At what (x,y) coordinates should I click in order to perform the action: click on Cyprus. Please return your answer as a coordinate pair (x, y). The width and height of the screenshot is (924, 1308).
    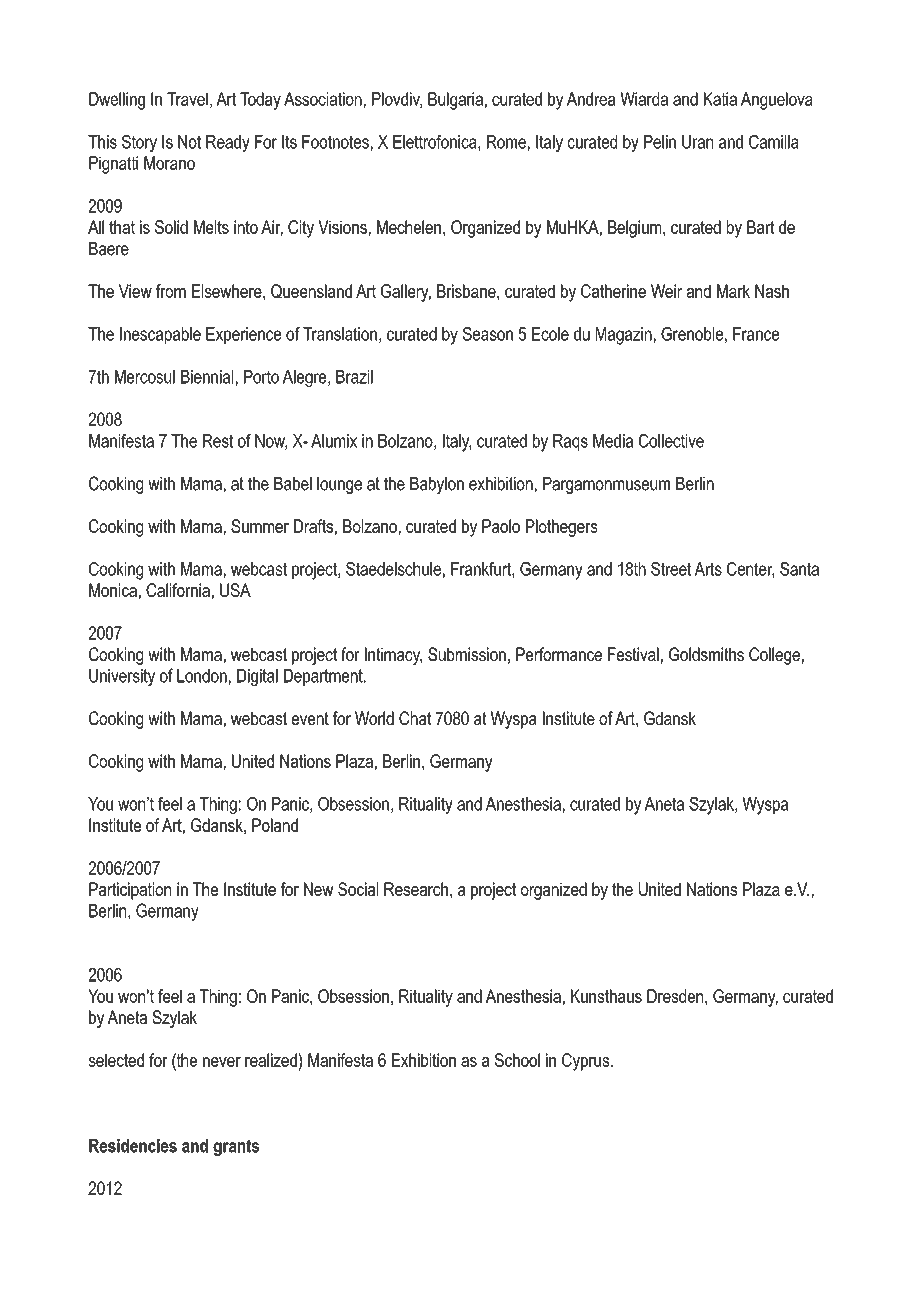
    Looking at the image, I should click on (587, 1062).
